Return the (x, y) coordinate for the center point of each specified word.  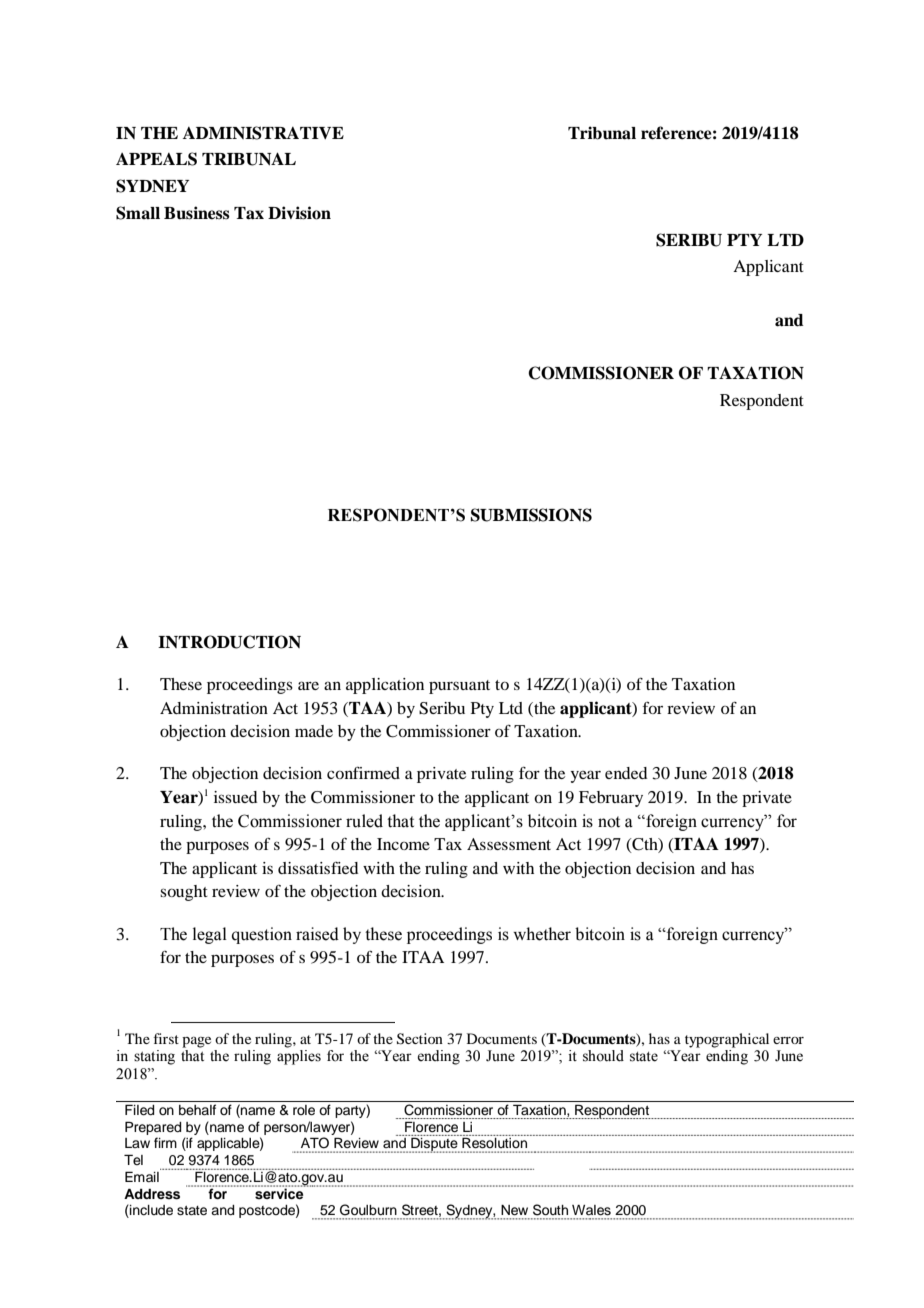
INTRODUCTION (229, 642)
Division (299, 213)
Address (152, 1194)
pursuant (459, 687)
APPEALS (156, 159)
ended (626, 773)
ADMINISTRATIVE (263, 133)
